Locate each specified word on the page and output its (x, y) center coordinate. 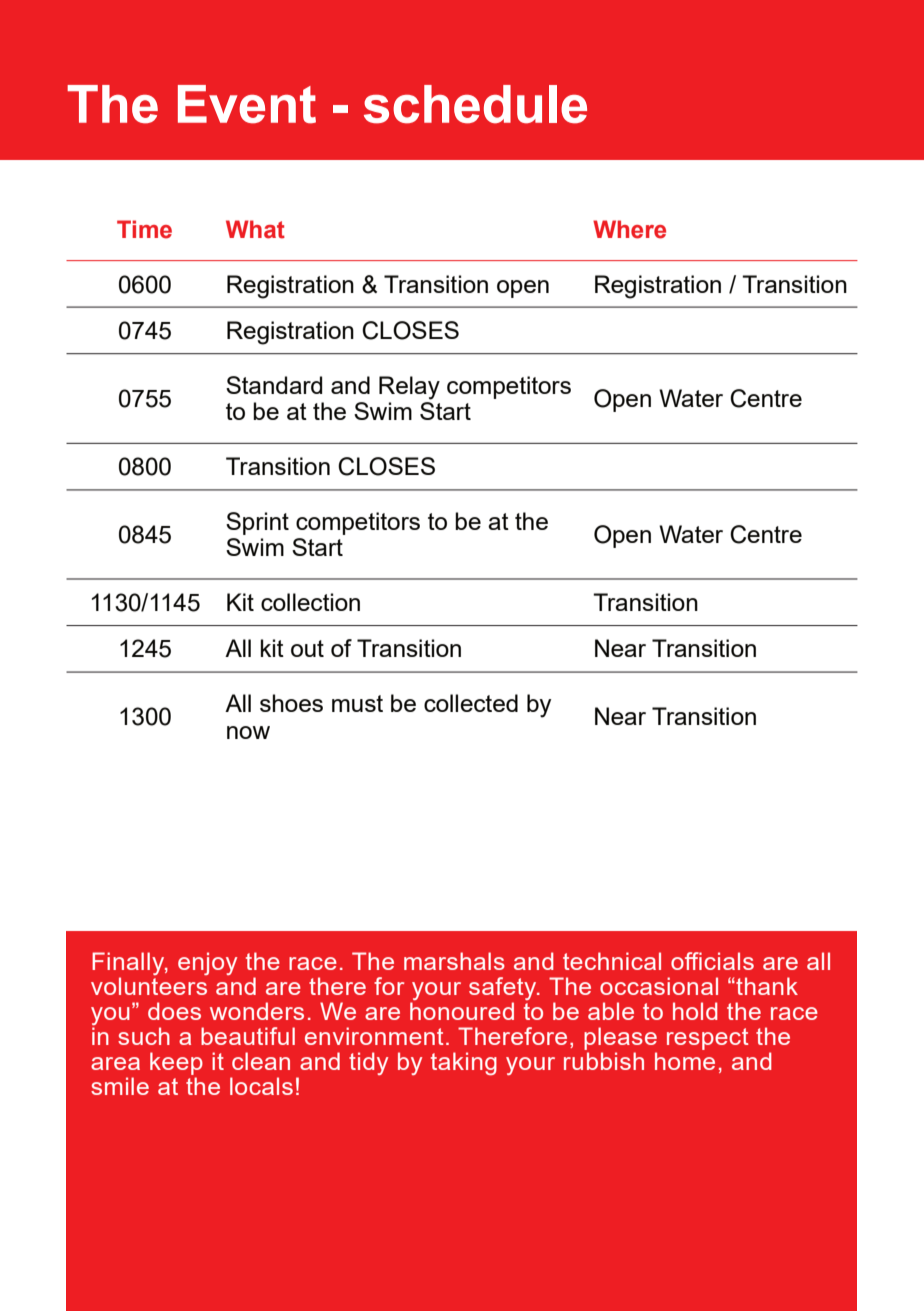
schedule (475, 104)
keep (176, 1063)
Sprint (257, 523)
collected (471, 703)
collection (310, 602)
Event (247, 104)
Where (629, 229)
